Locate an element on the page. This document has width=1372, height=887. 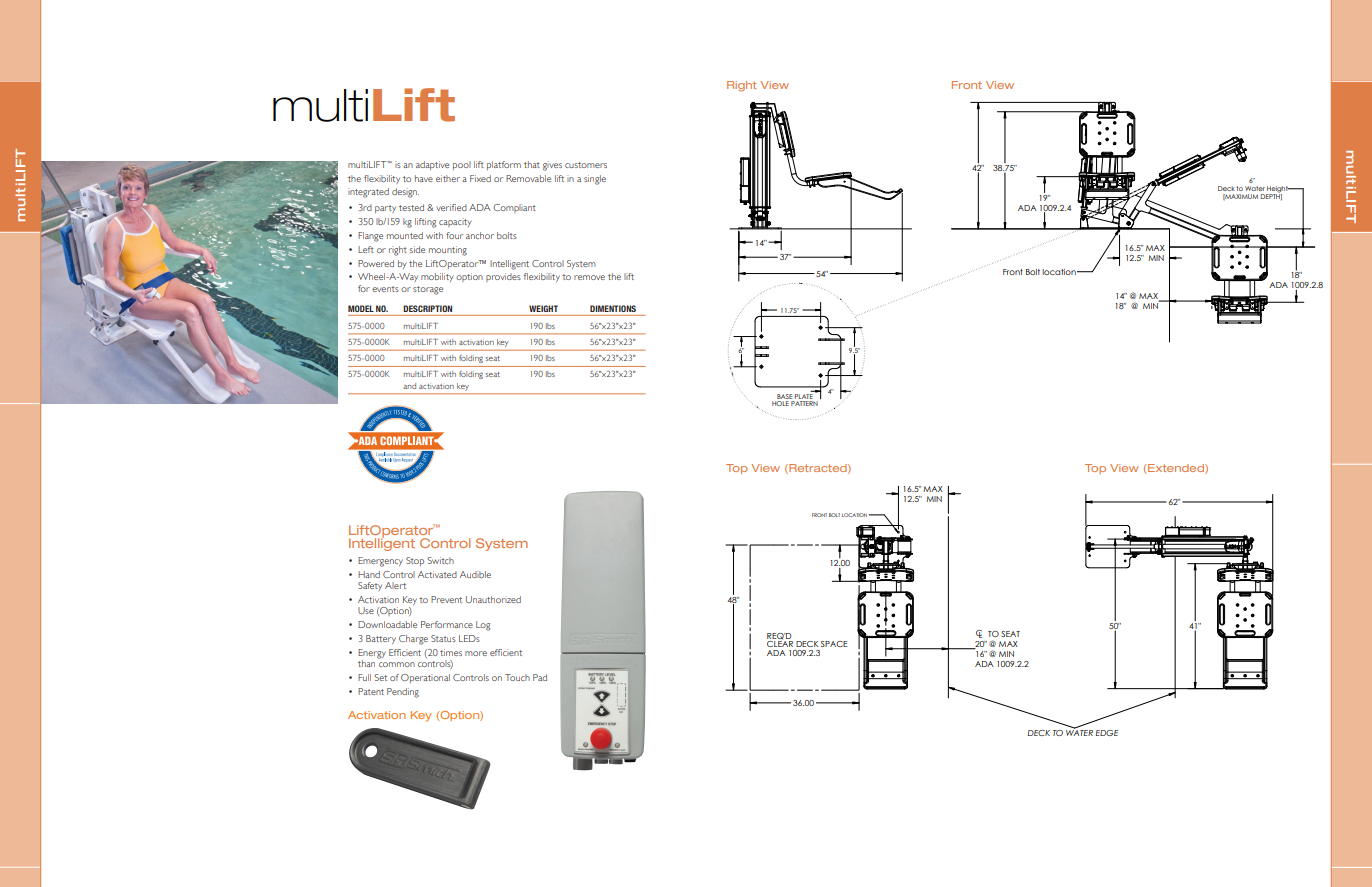
adaptive is located at coordinates (432, 165).
